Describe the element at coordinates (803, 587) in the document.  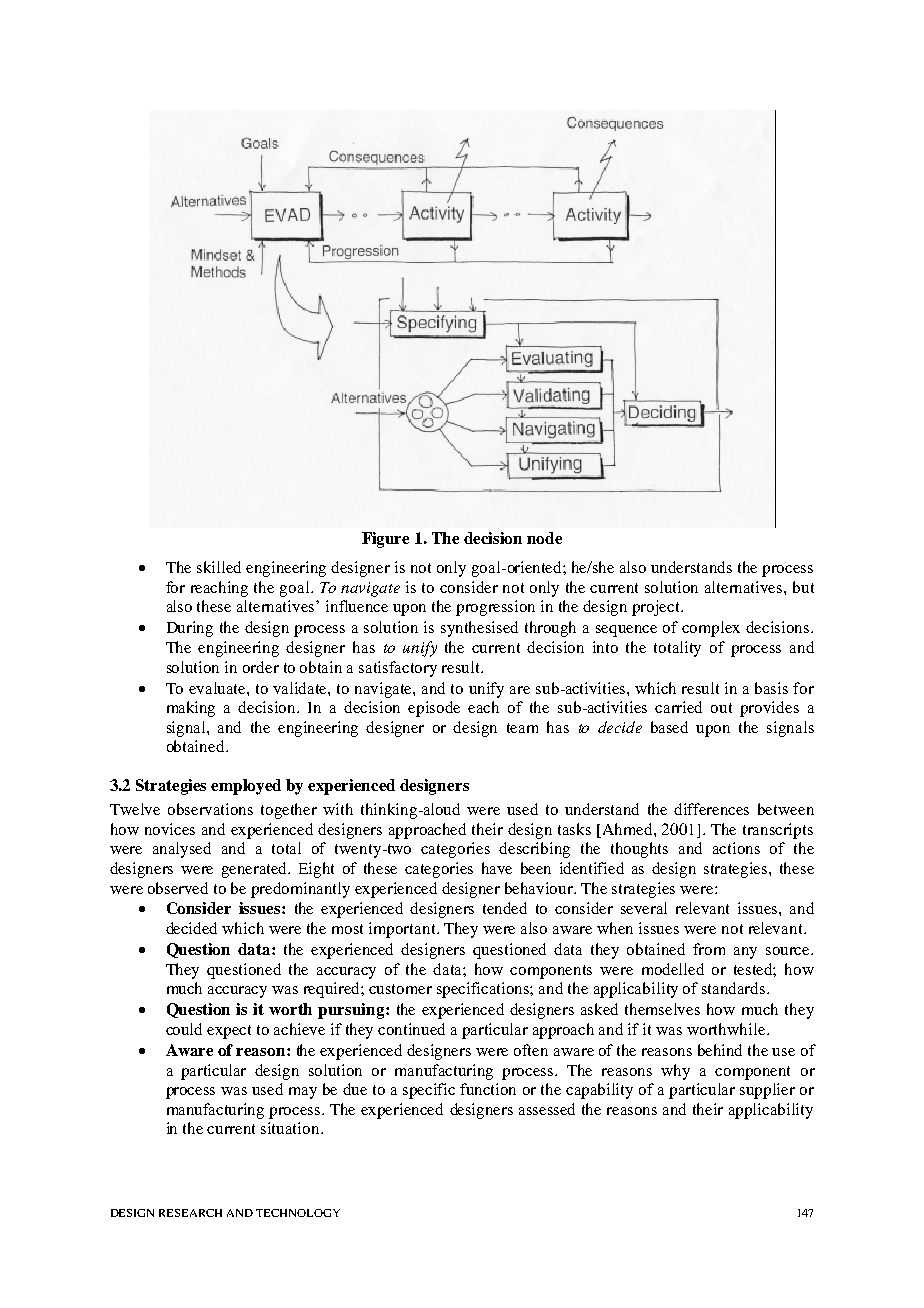
I see `but` at that location.
